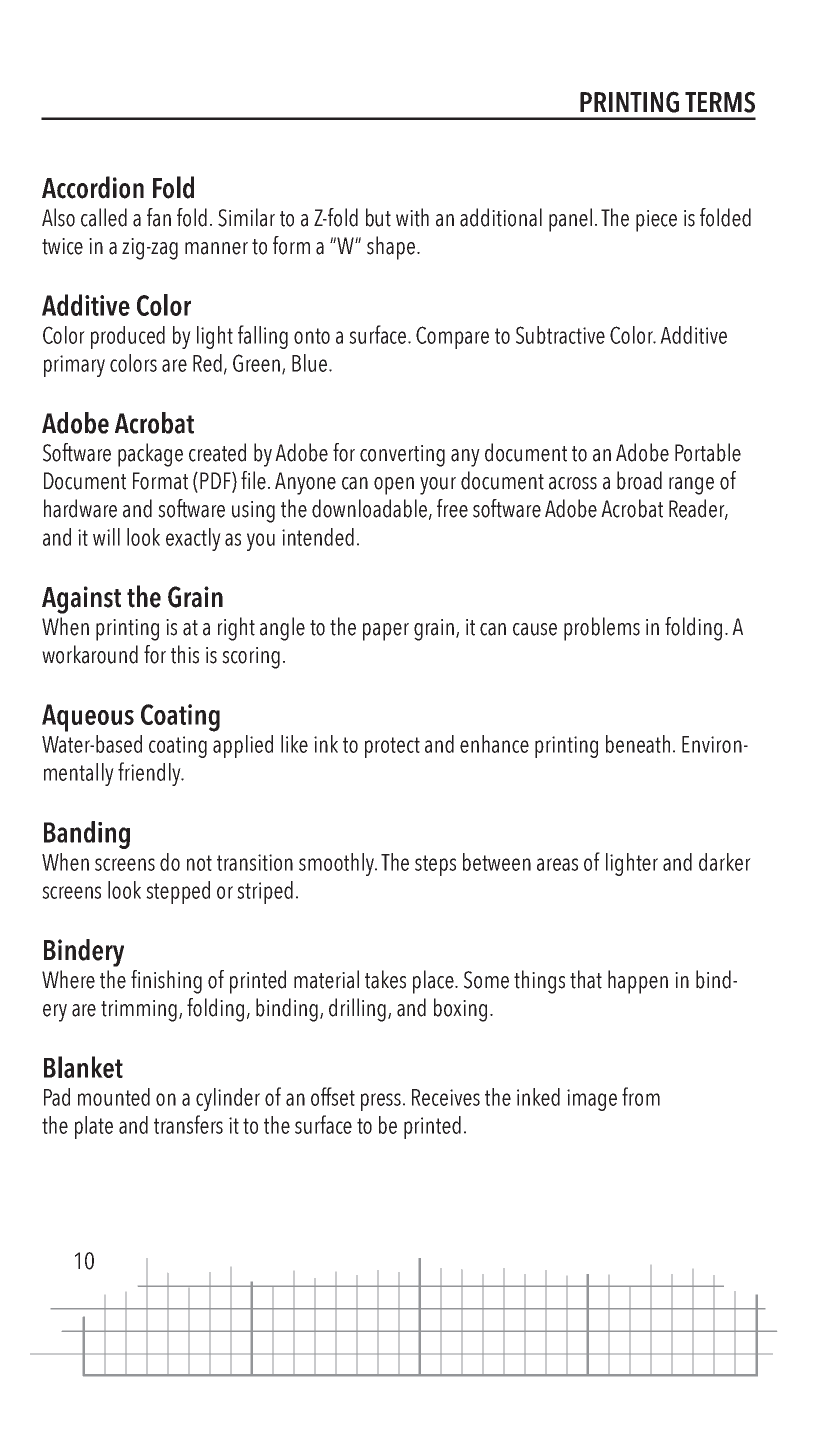  What do you see at coordinates (382, 1102) in the screenshot?
I see `press` at bounding box center [382, 1102].
